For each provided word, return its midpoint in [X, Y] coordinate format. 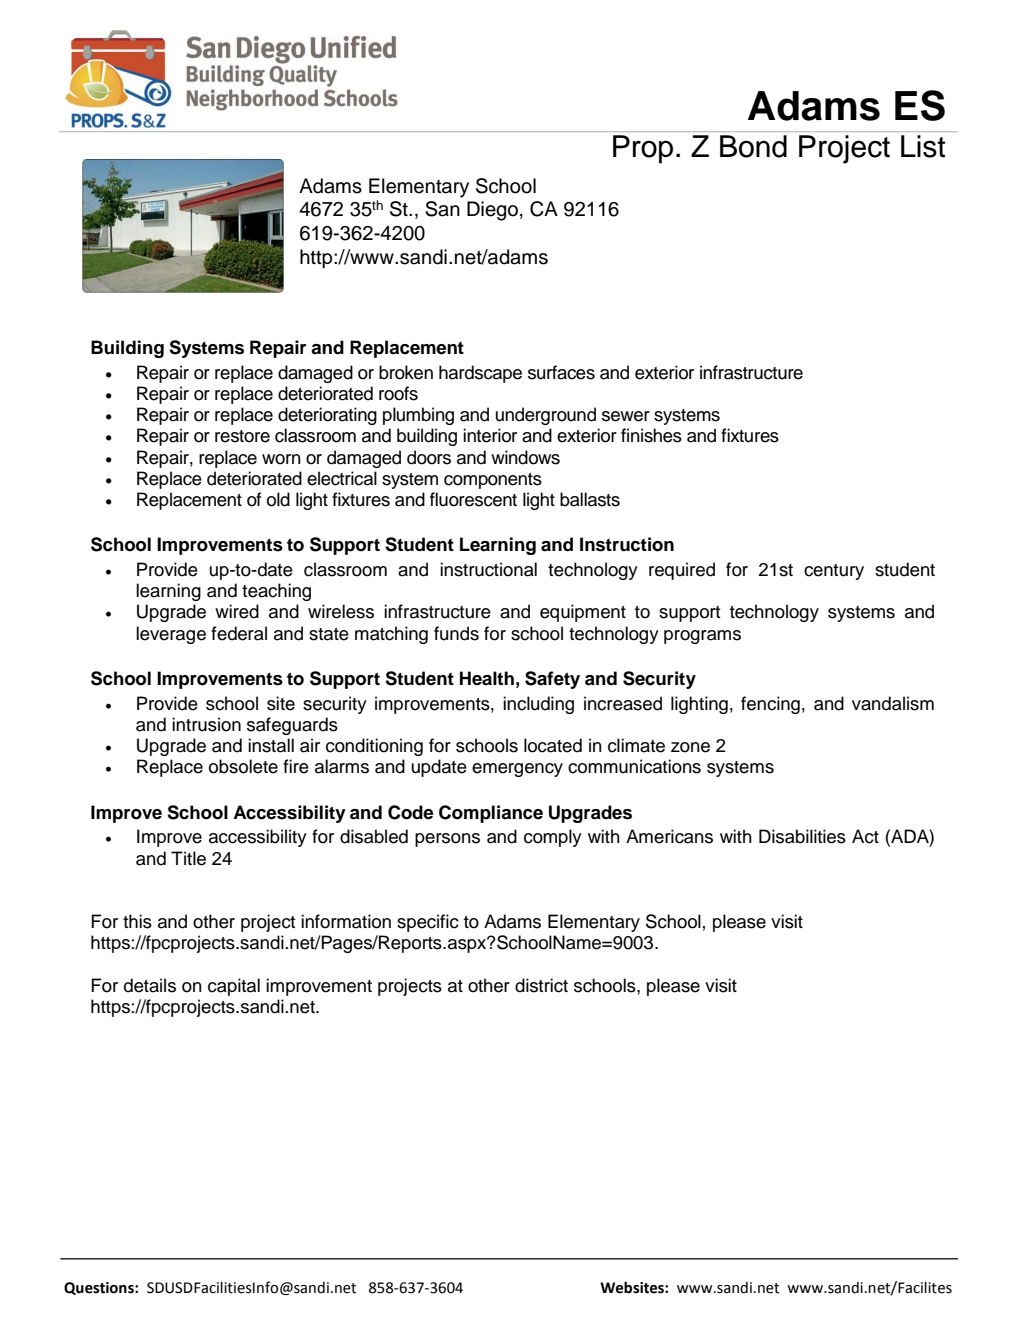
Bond [753, 146]
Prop [643, 149]
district [541, 985]
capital [234, 987]
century [834, 572]
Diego [492, 211]
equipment [583, 613]
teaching [276, 592]
